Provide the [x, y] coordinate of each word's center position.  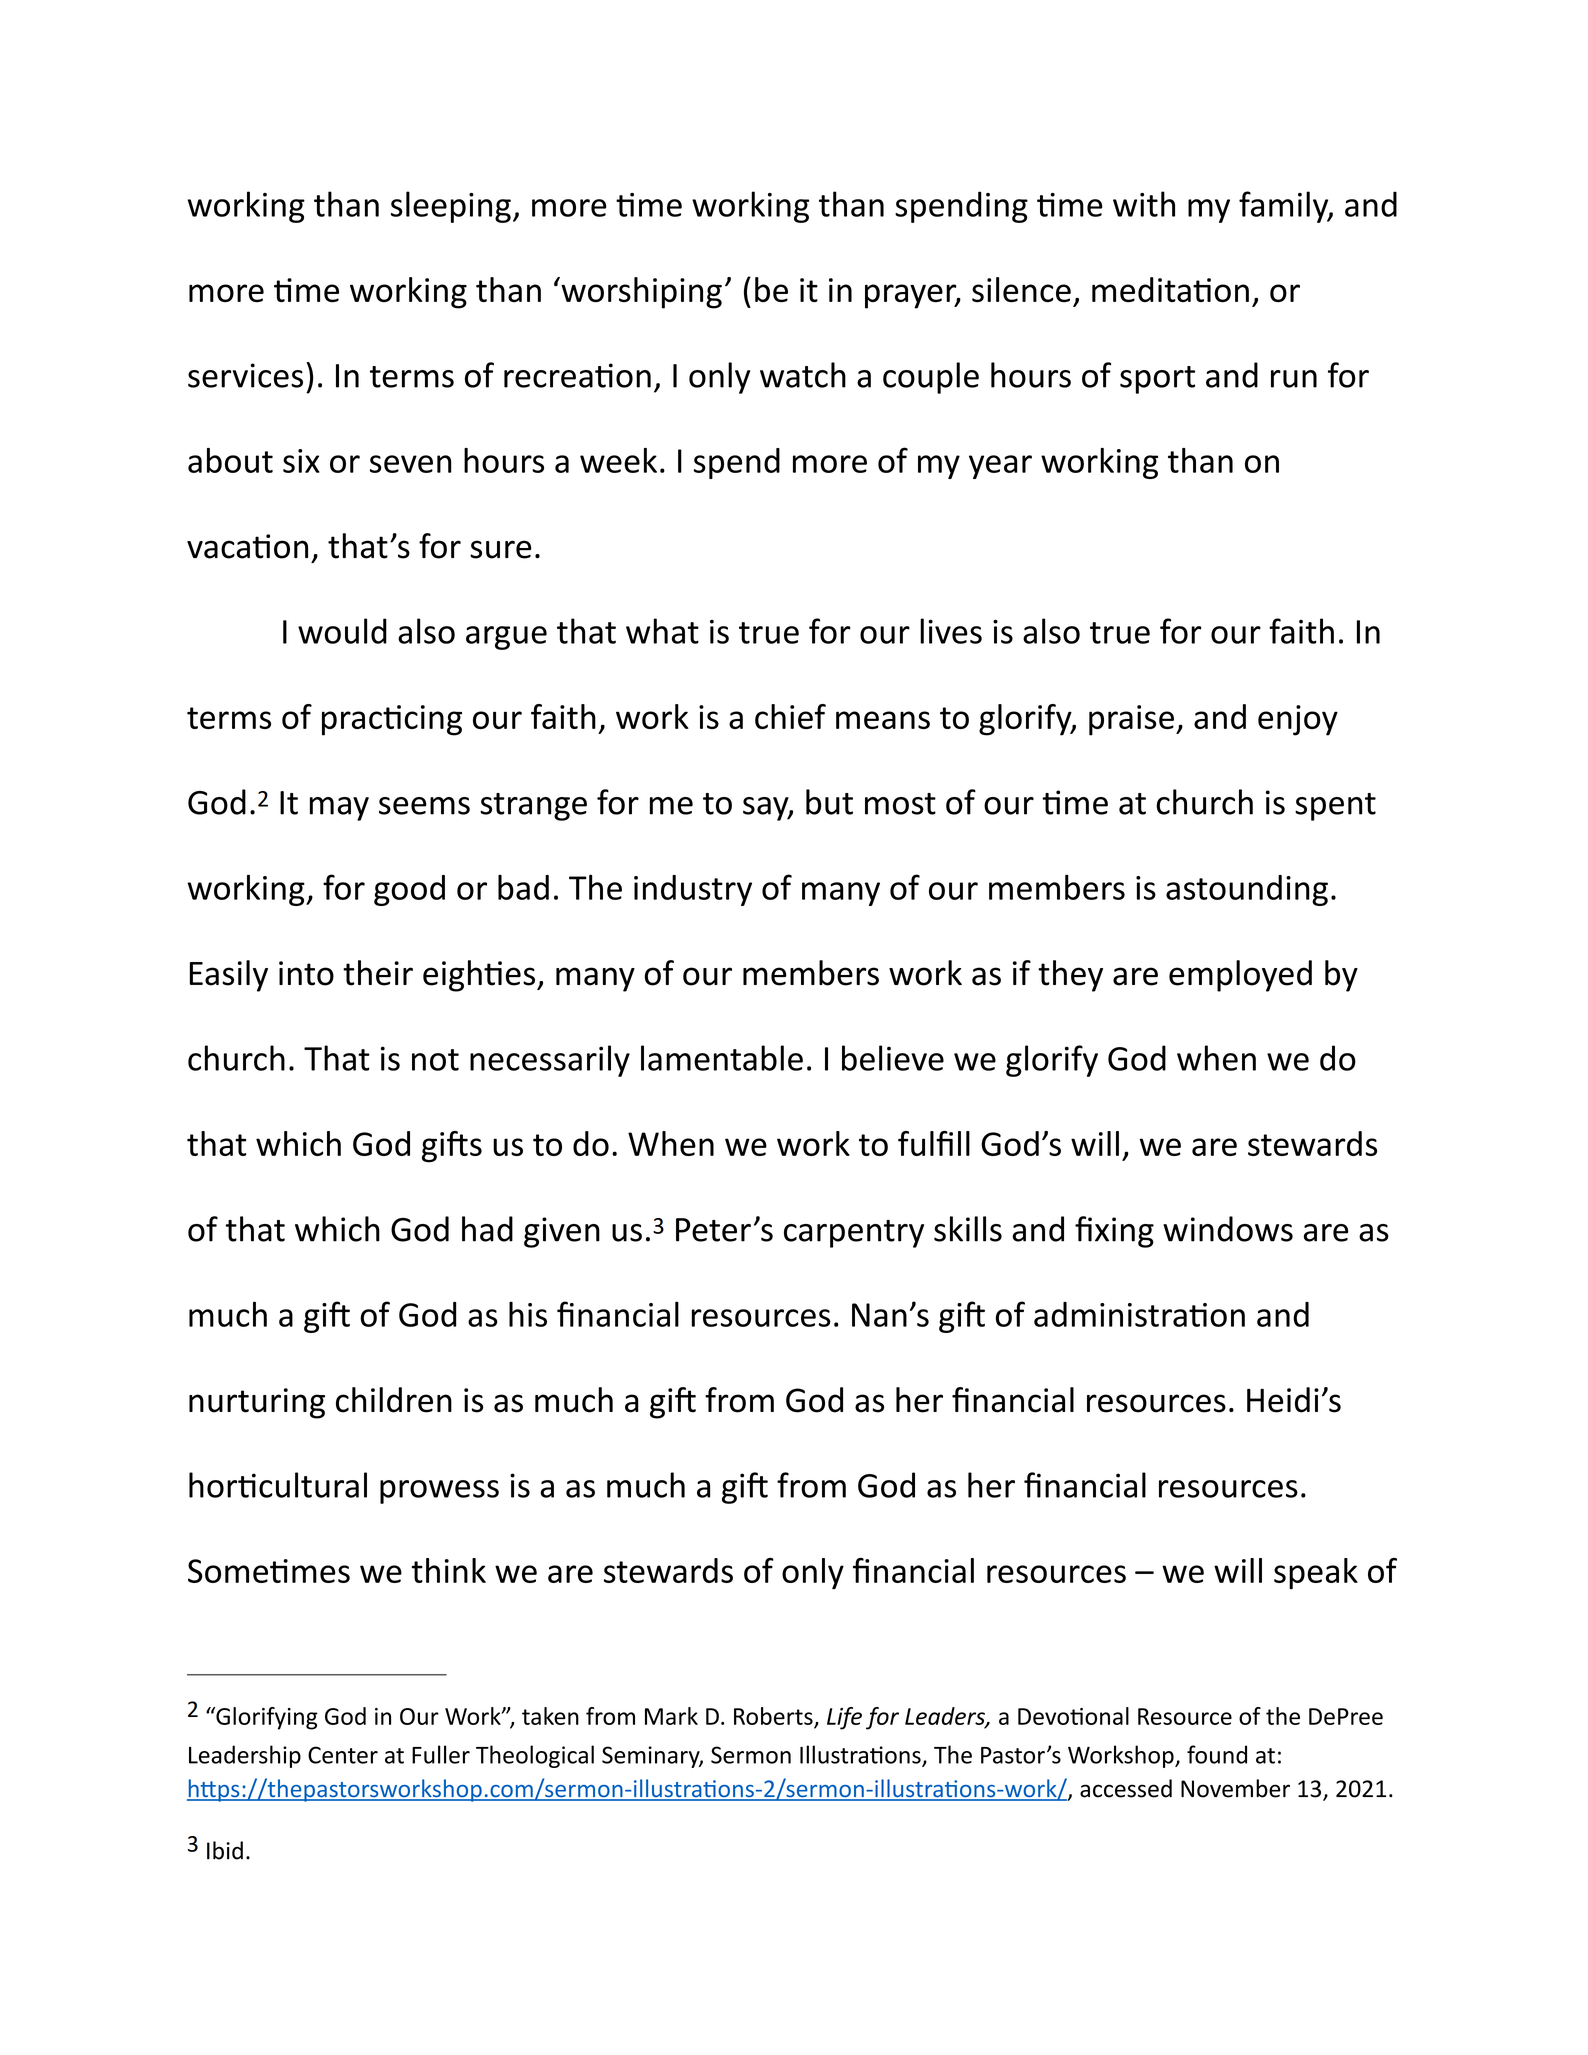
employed [1240, 976]
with [1144, 204]
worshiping [640, 293]
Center [343, 1755]
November [1235, 1788]
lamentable [722, 1058]
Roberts [773, 1716]
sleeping [451, 207]
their [378, 973]
